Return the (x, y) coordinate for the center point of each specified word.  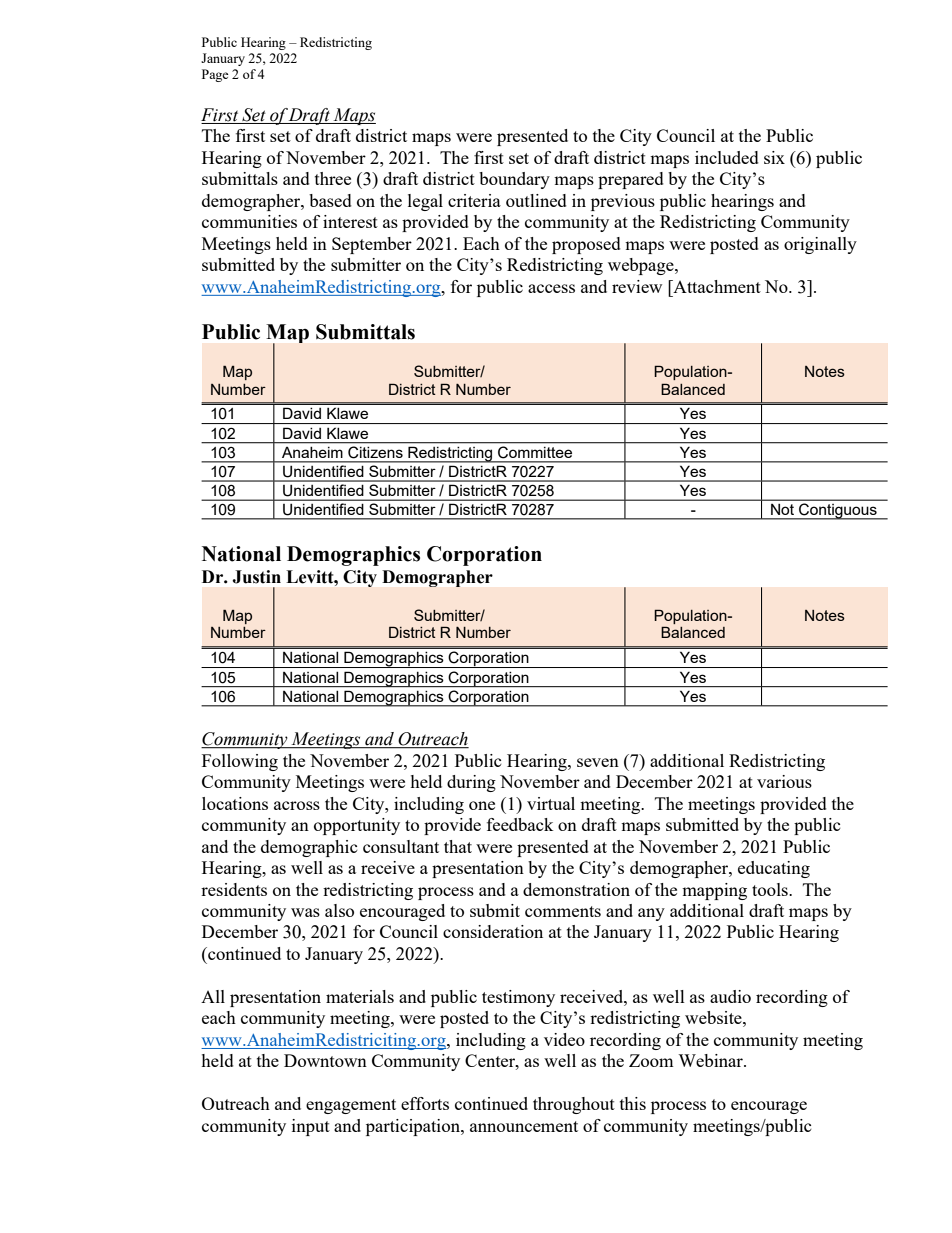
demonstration (576, 889)
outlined (536, 200)
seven (598, 762)
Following (240, 762)
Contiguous (838, 511)
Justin (256, 577)
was (305, 912)
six (774, 157)
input (311, 1127)
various (784, 781)
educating (774, 869)
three (333, 178)
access (551, 288)
